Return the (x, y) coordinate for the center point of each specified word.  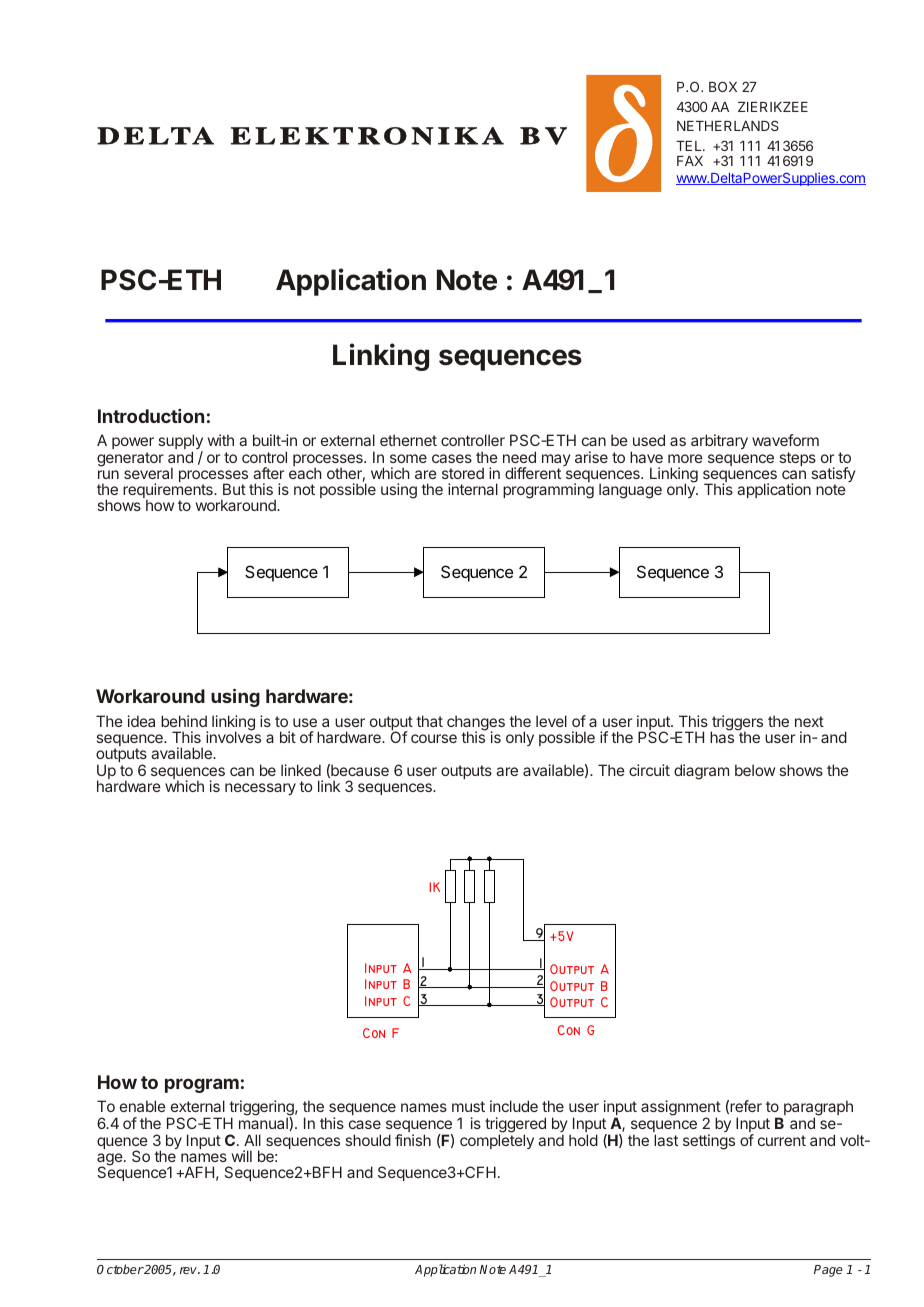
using (235, 698)
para (799, 1110)
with (221, 440)
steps (798, 459)
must (468, 1106)
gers (748, 725)
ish (421, 1140)
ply (193, 443)
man (253, 1124)
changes (476, 724)
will (242, 1156)
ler (496, 440)
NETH (695, 126)
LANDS (756, 125)
